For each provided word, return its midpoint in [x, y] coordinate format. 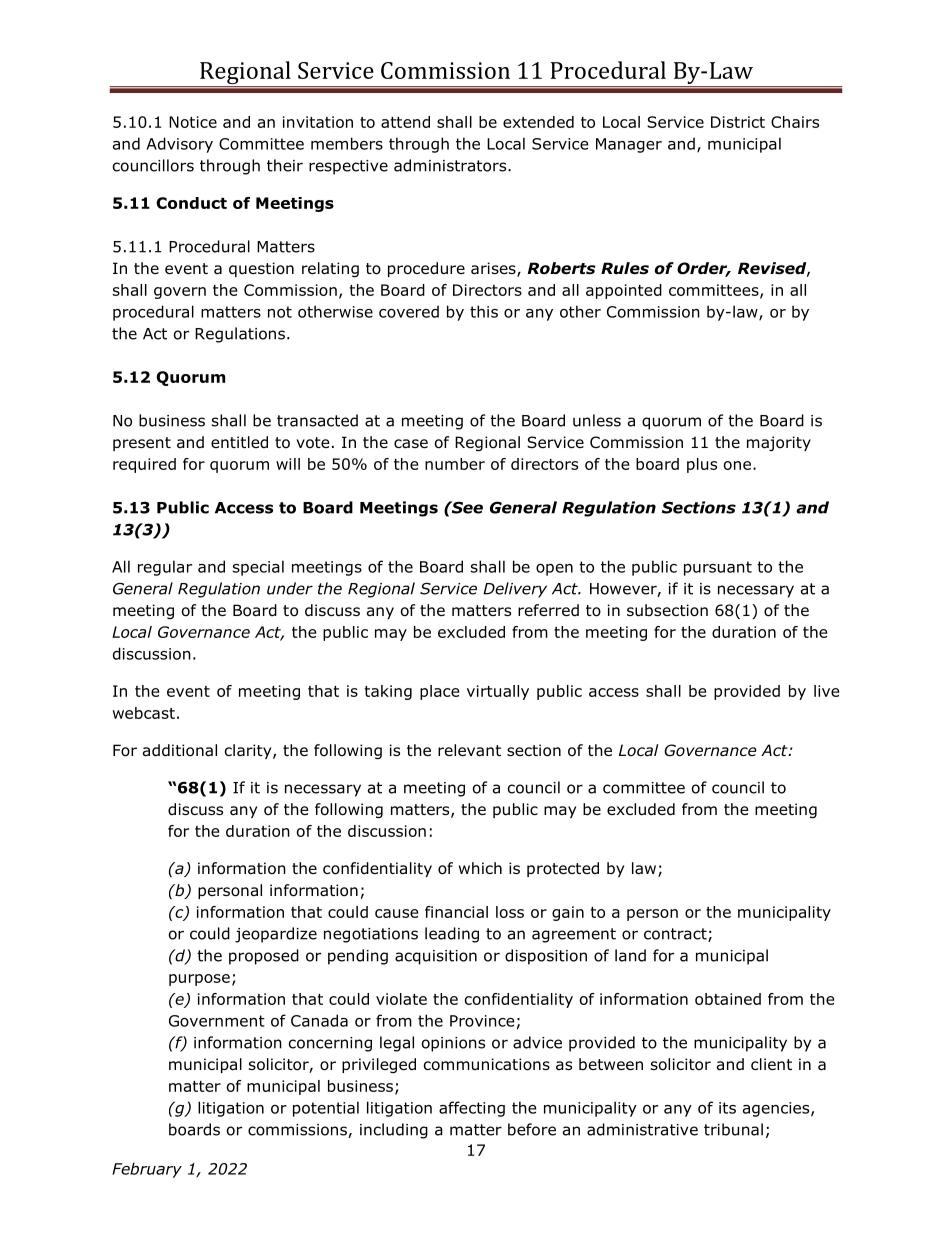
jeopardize [276, 935]
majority [779, 443]
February [147, 1170]
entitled [239, 442]
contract [676, 935]
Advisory [179, 145]
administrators [451, 165]
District [738, 122]
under [290, 588]
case [411, 444]
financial [456, 912]
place [439, 692]
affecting [472, 1109]
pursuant [718, 568]
